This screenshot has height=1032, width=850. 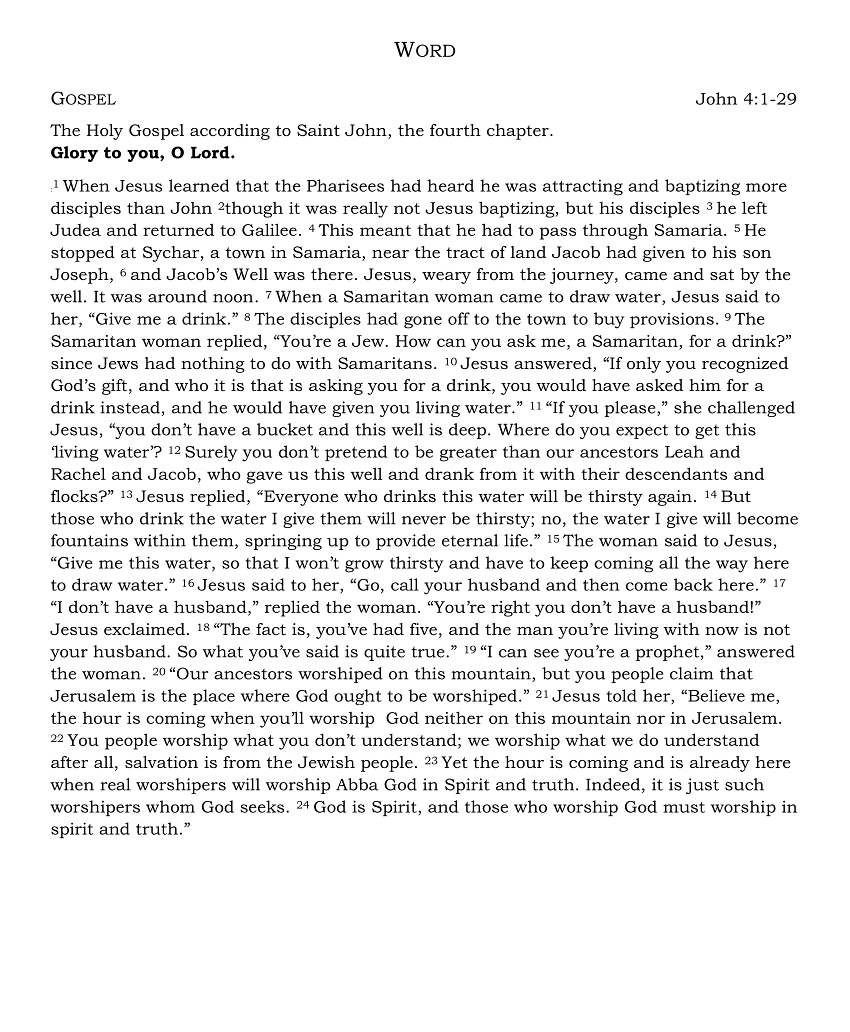 What do you see at coordinates (455, 130) in the screenshot?
I see `fourth` at bounding box center [455, 130].
